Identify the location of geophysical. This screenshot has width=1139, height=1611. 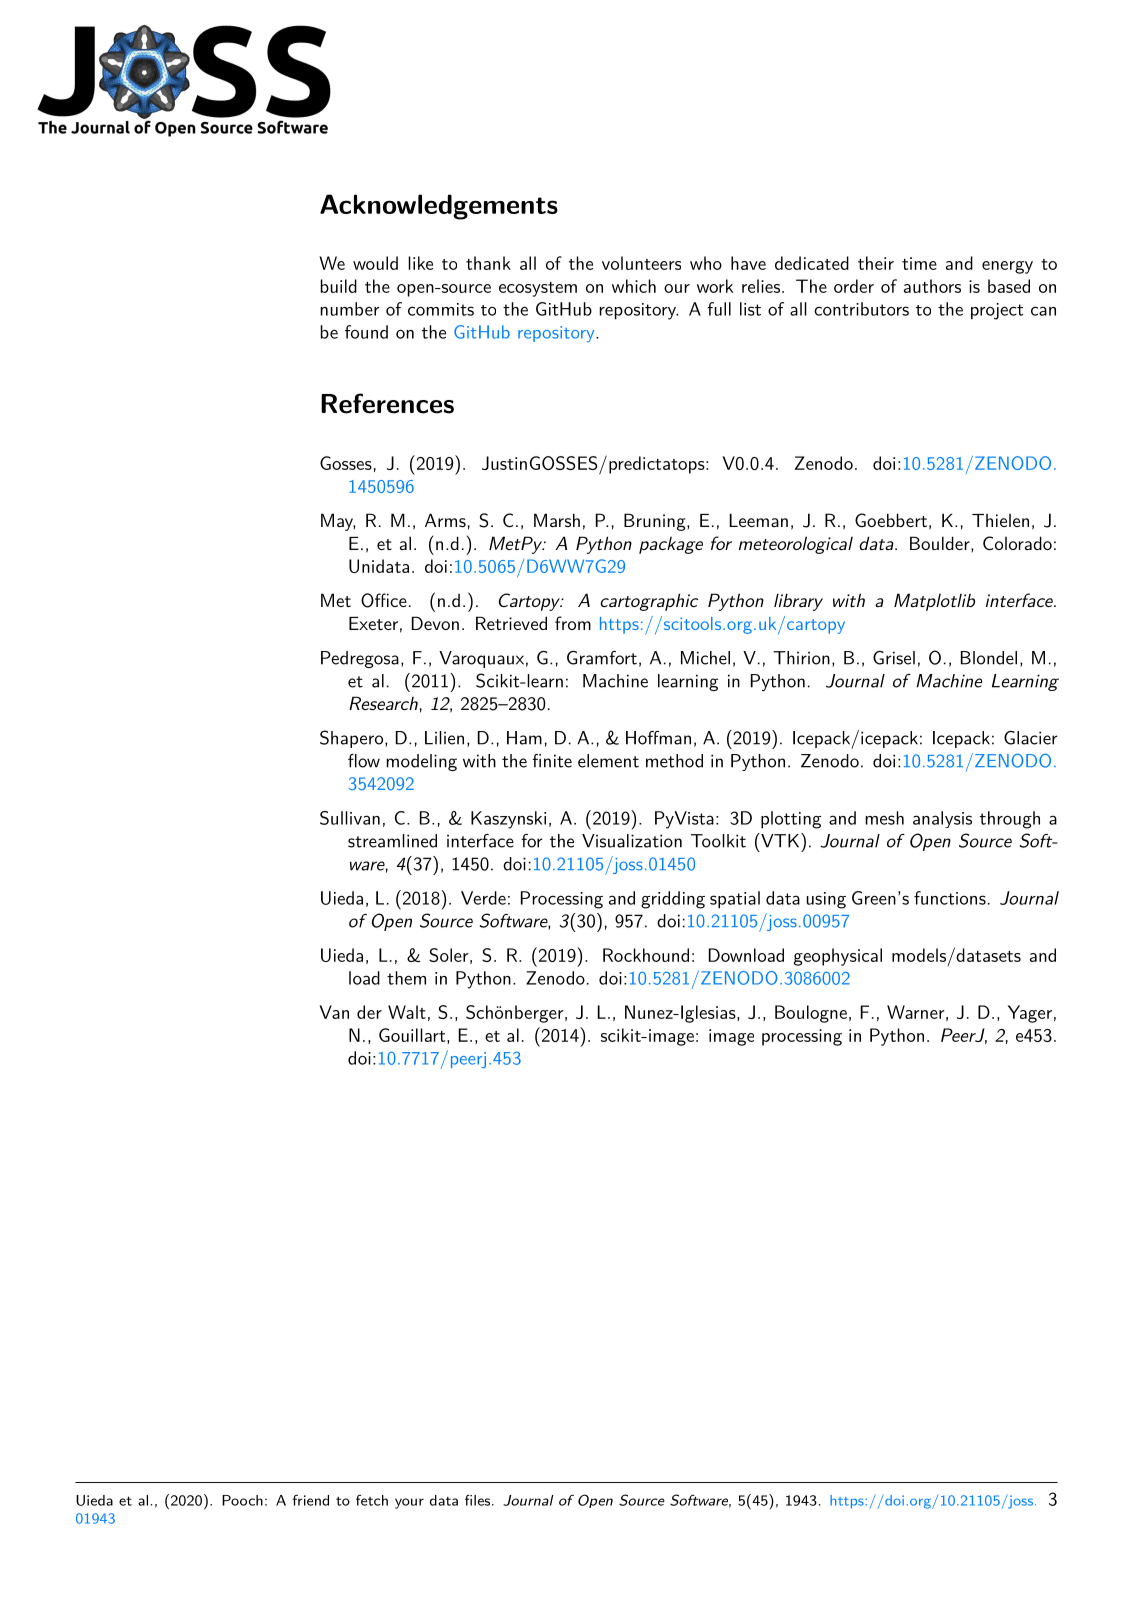
(838, 957).
